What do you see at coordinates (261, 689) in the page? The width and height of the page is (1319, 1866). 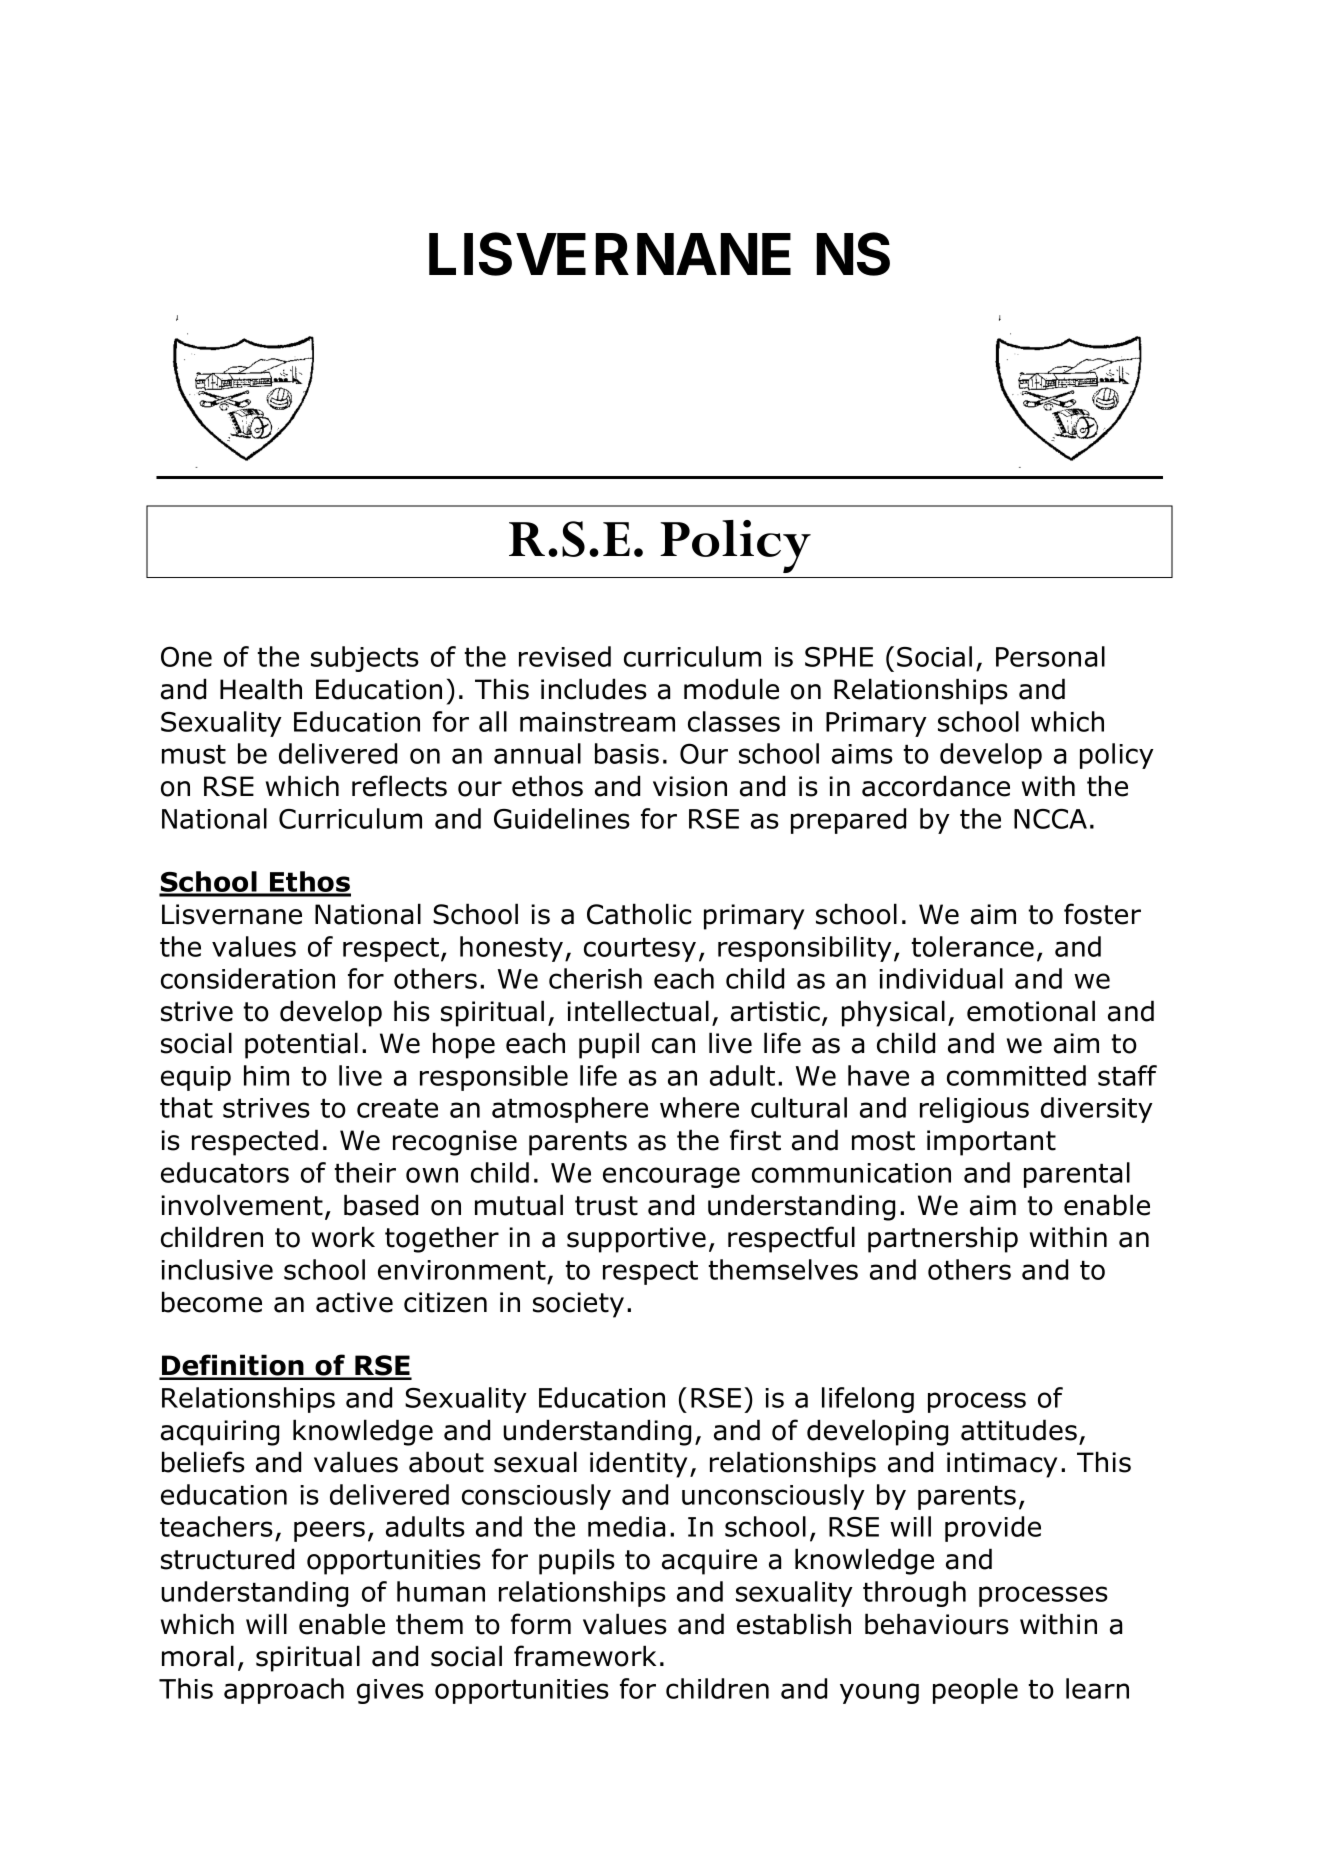 I see `Health` at bounding box center [261, 689].
